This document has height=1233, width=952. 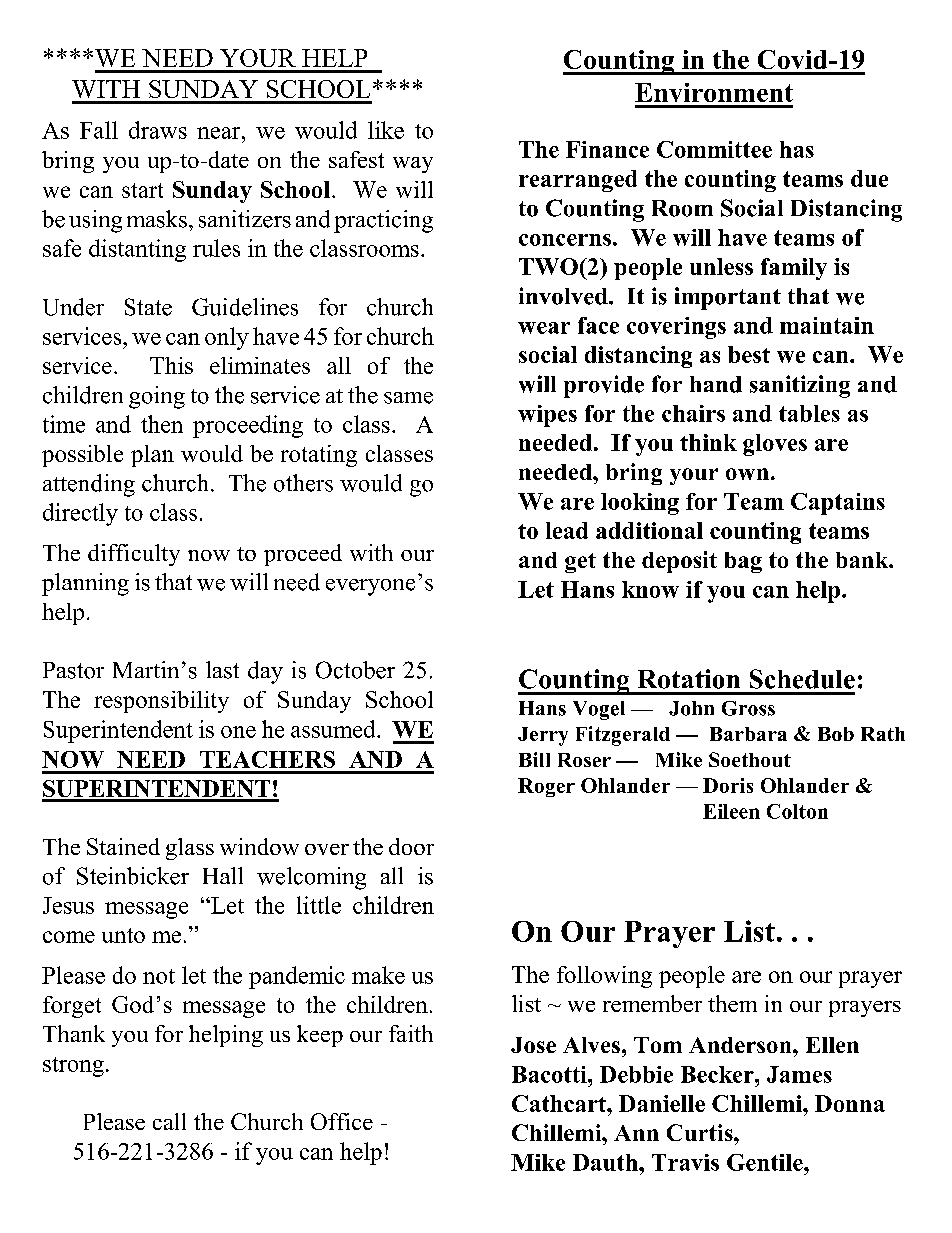 I want to click on glass, so click(x=190, y=849).
